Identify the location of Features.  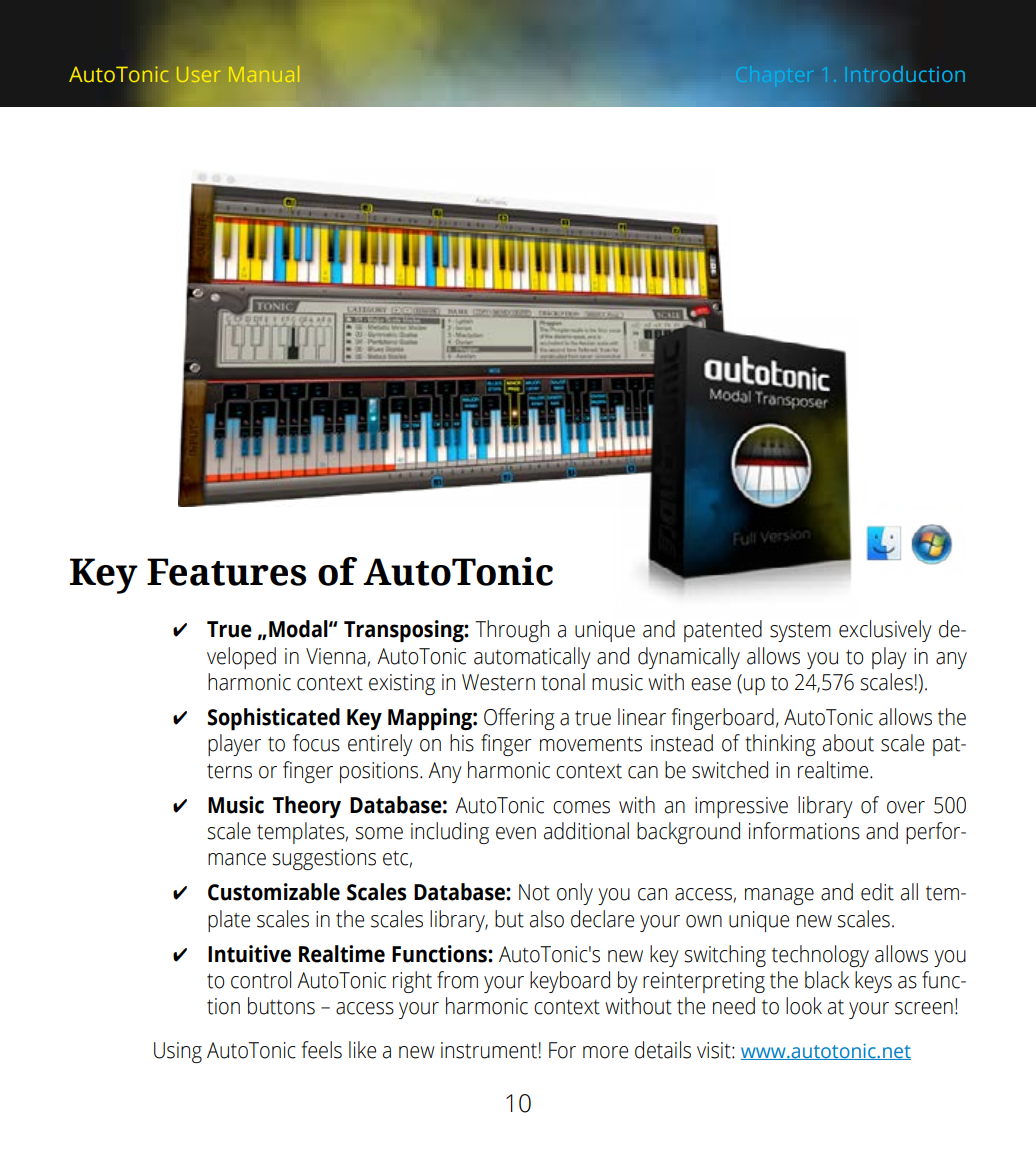
(226, 572).
